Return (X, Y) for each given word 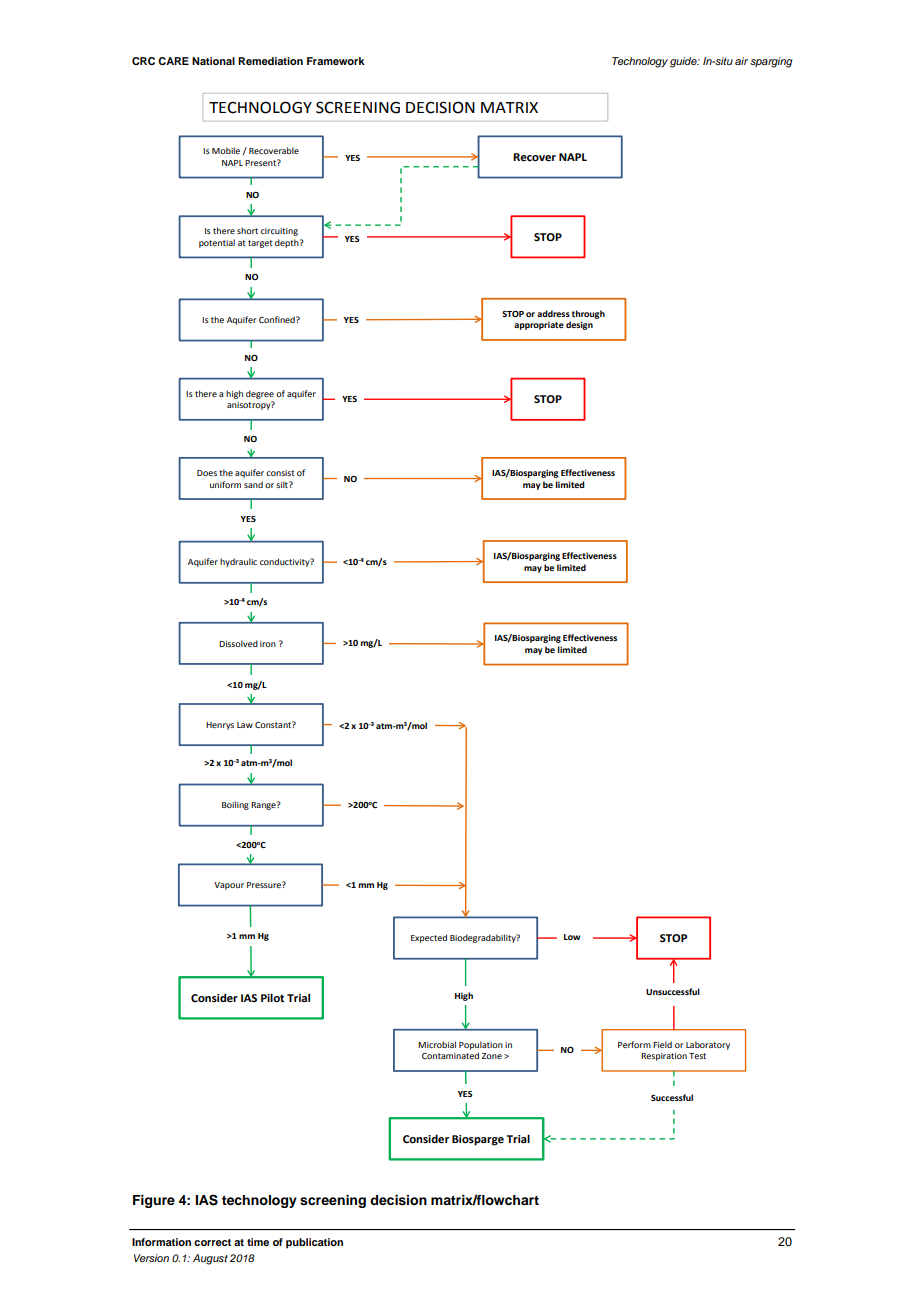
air (741, 61)
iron (268, 644)
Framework (336, 61)
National (213, 61)
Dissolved (238, 643)
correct (212, 1242)
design (579, 325)
